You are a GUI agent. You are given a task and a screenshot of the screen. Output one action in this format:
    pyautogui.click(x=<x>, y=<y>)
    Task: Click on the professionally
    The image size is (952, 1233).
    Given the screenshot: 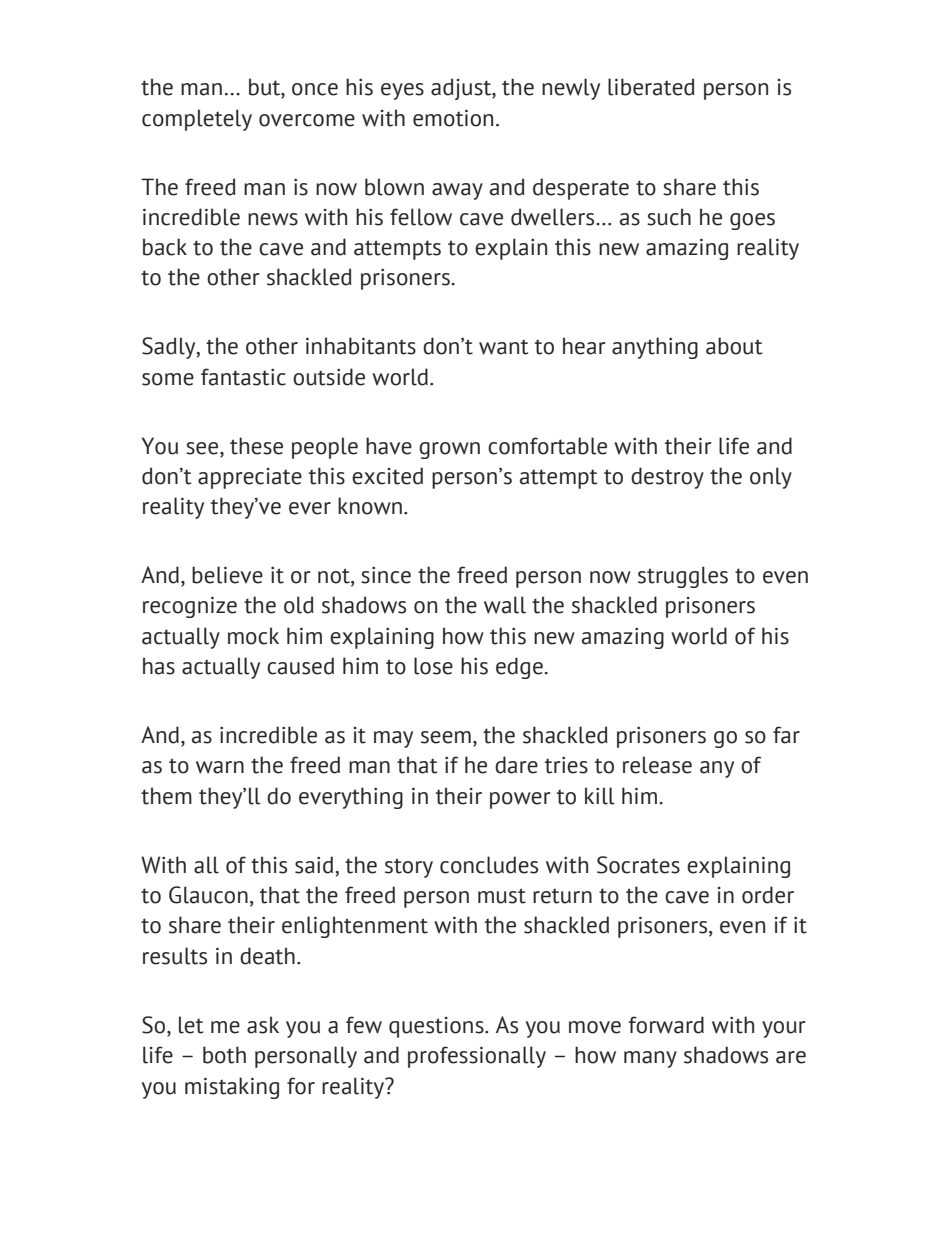 What is the action you would take?
    pyautogui.click(x=477, y=1057)
